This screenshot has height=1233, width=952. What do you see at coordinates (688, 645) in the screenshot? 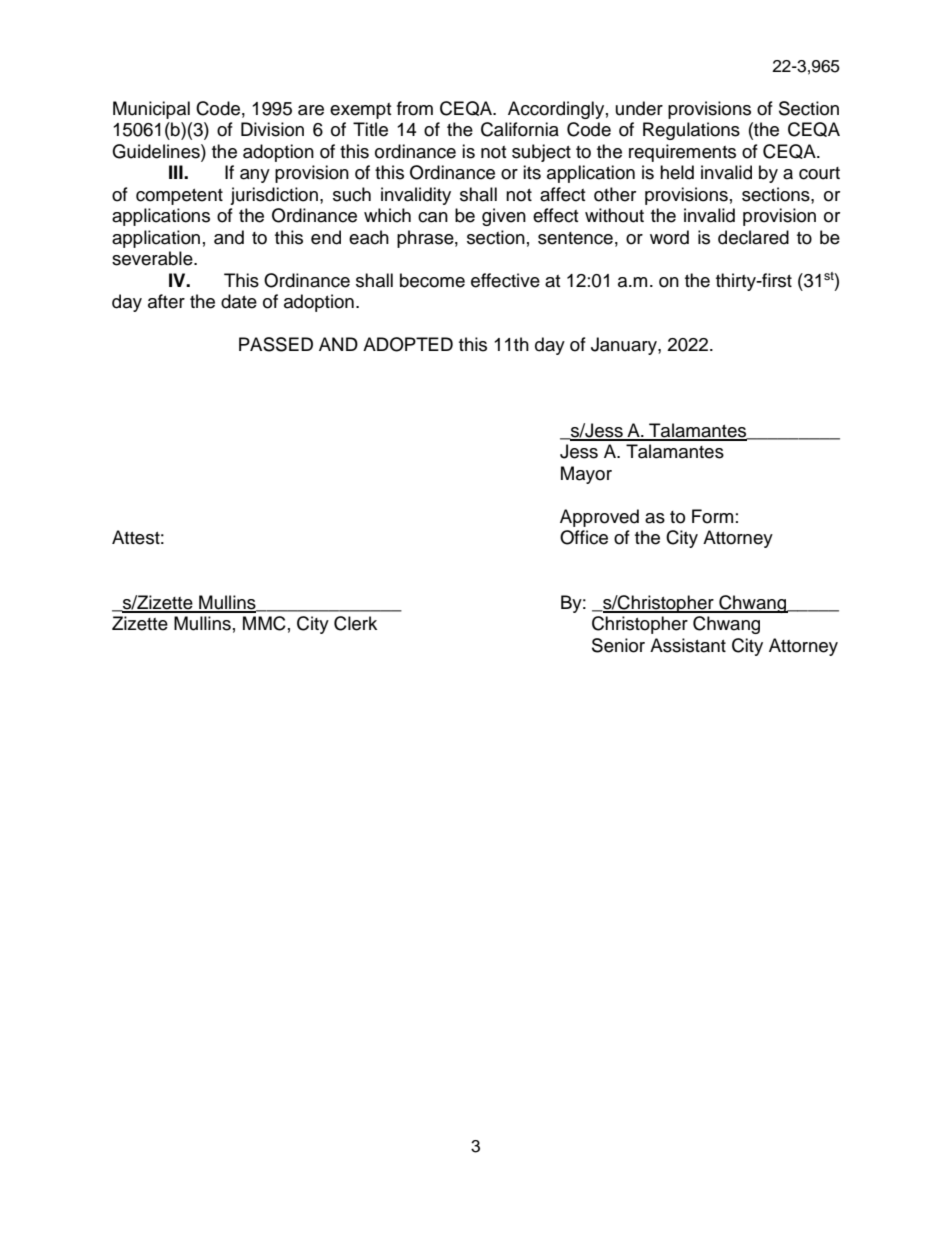
I see `Assistant` at bounding box center [688, 645].
